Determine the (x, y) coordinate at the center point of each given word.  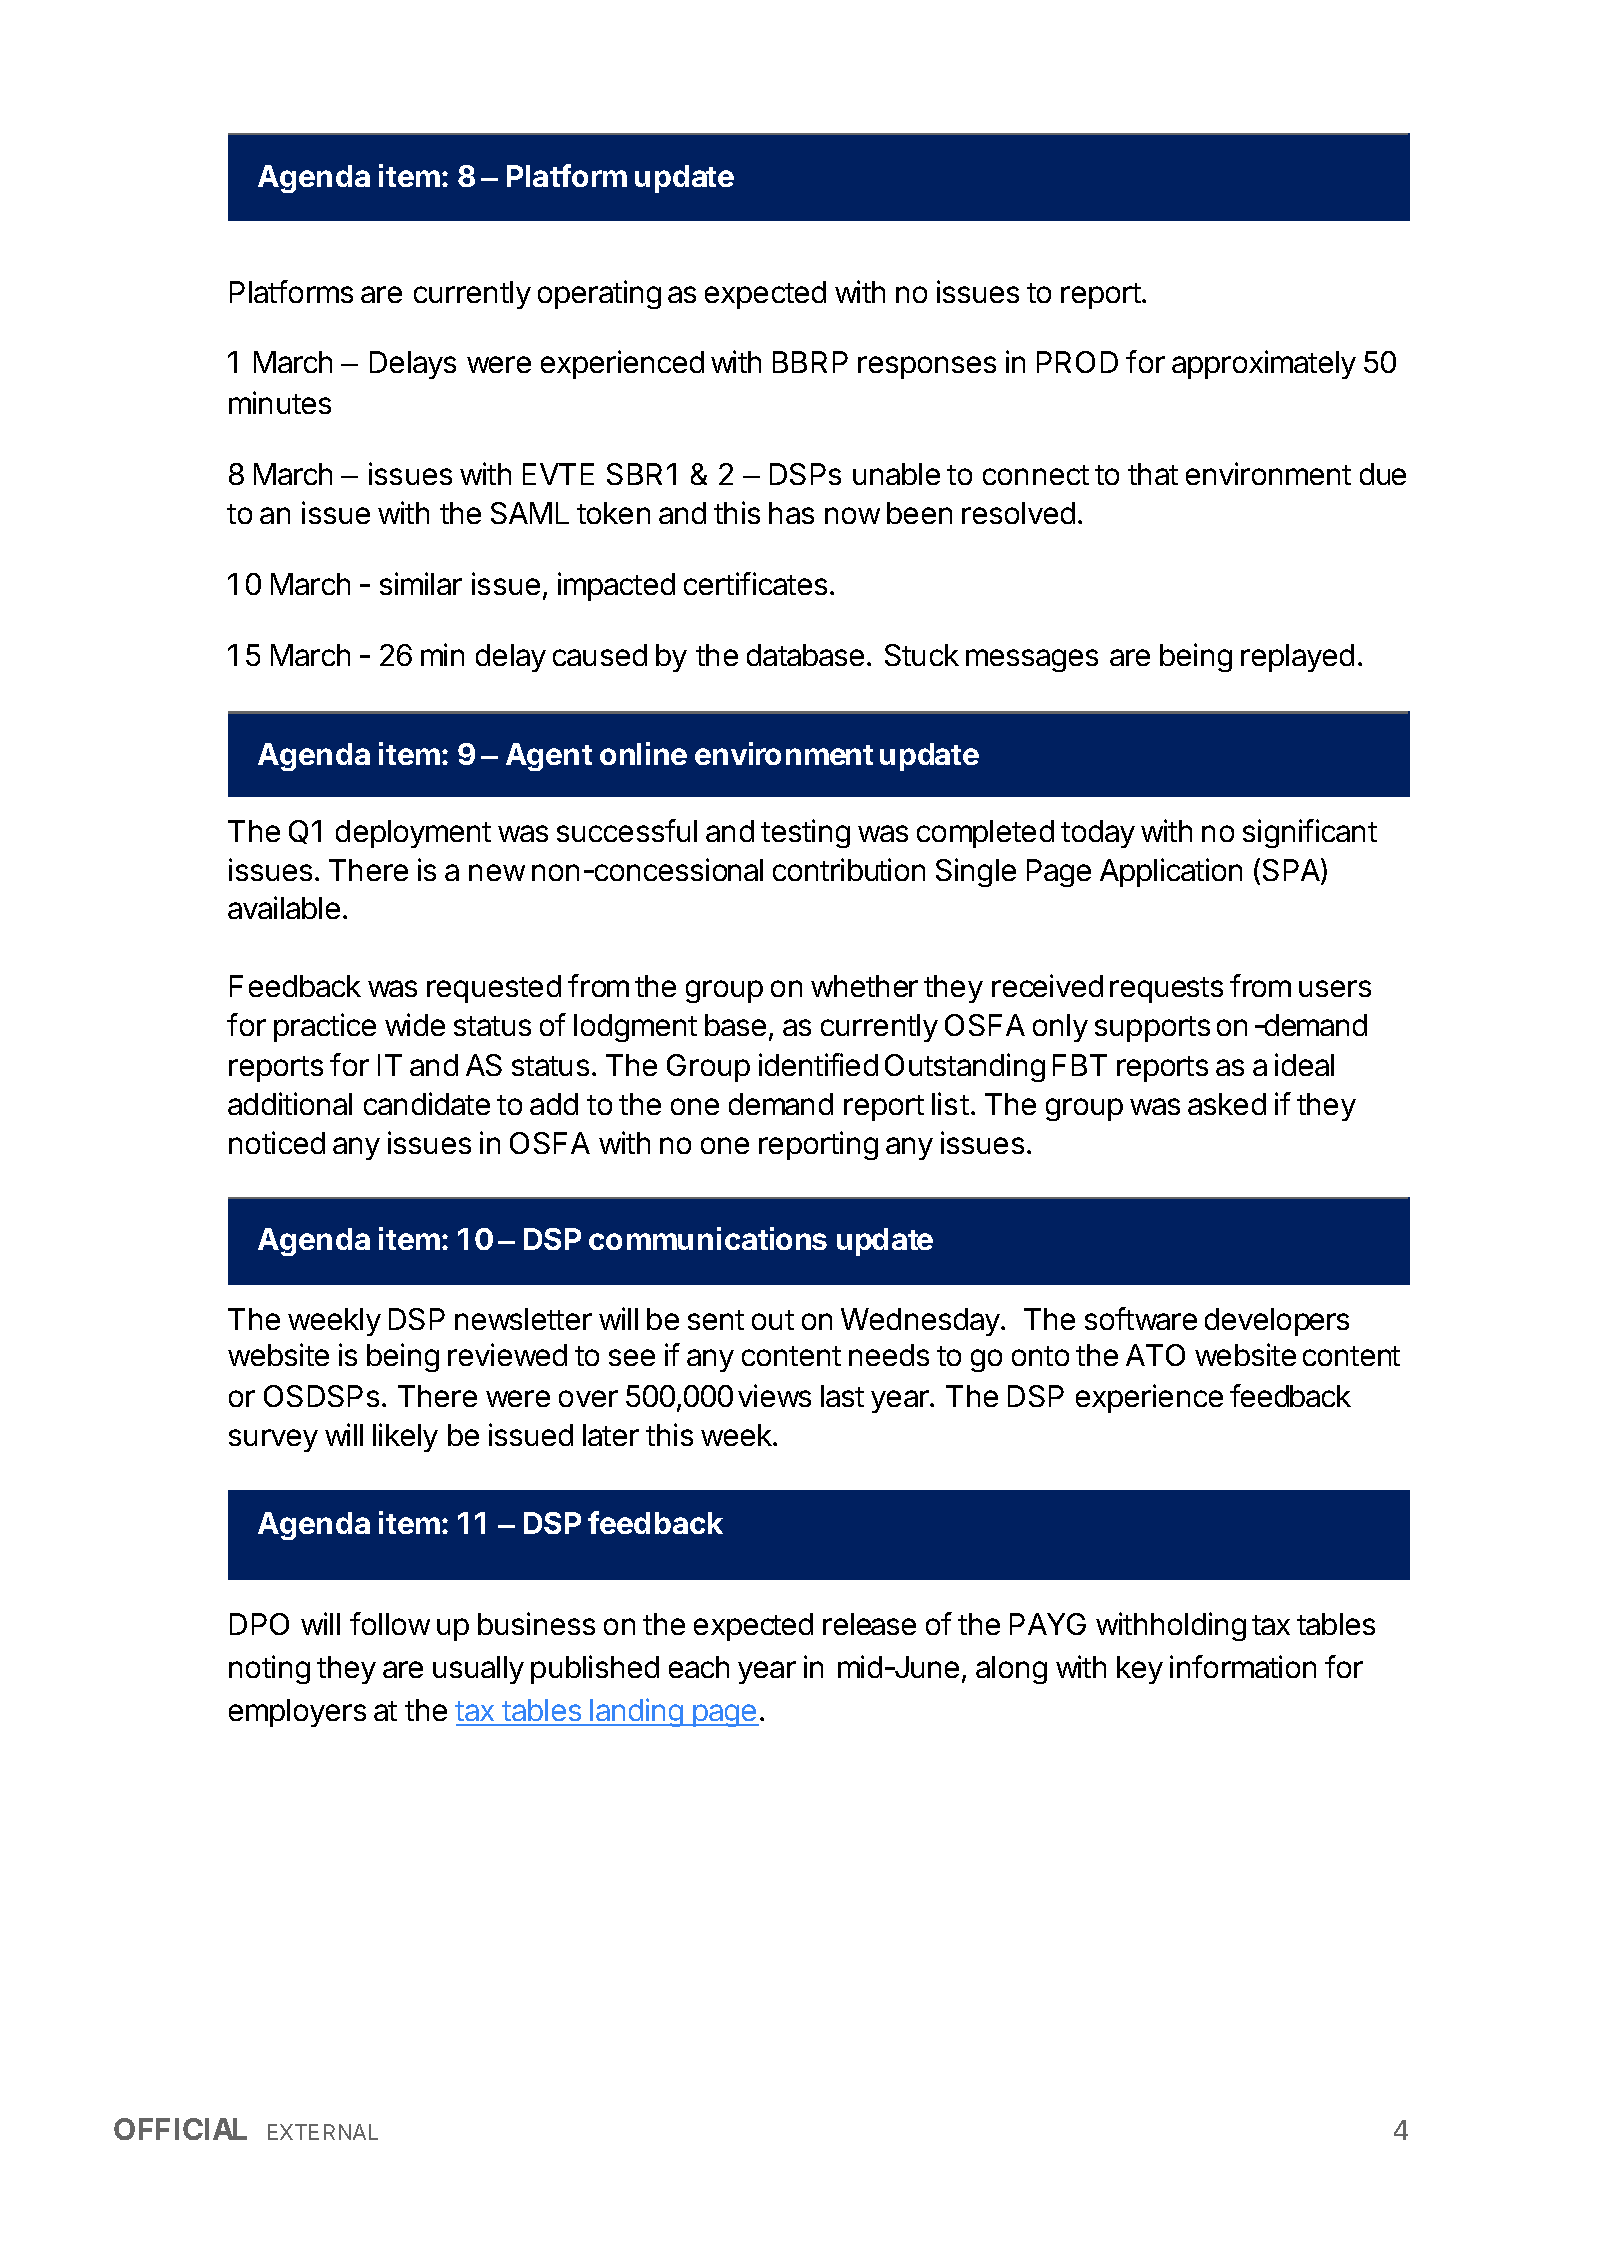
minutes (280, 402)
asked (1227, 1104)
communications (708, 1238)
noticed (277, 1142)
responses (927, 367)
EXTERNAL (323, 2132)
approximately (1264, 364)
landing (636, 1712)
